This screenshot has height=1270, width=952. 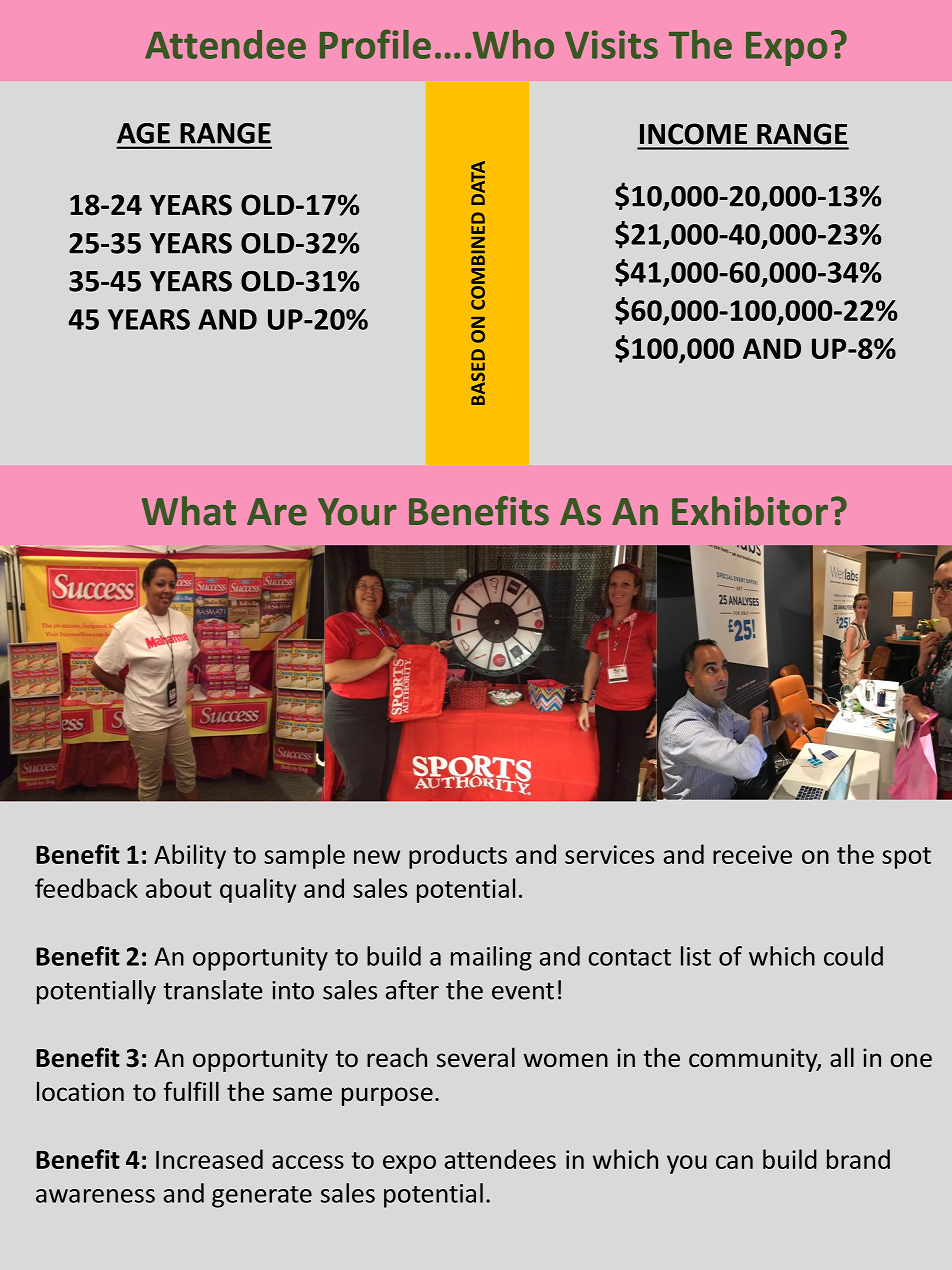 I want to click on Ability, so click(x=190, y=856).
